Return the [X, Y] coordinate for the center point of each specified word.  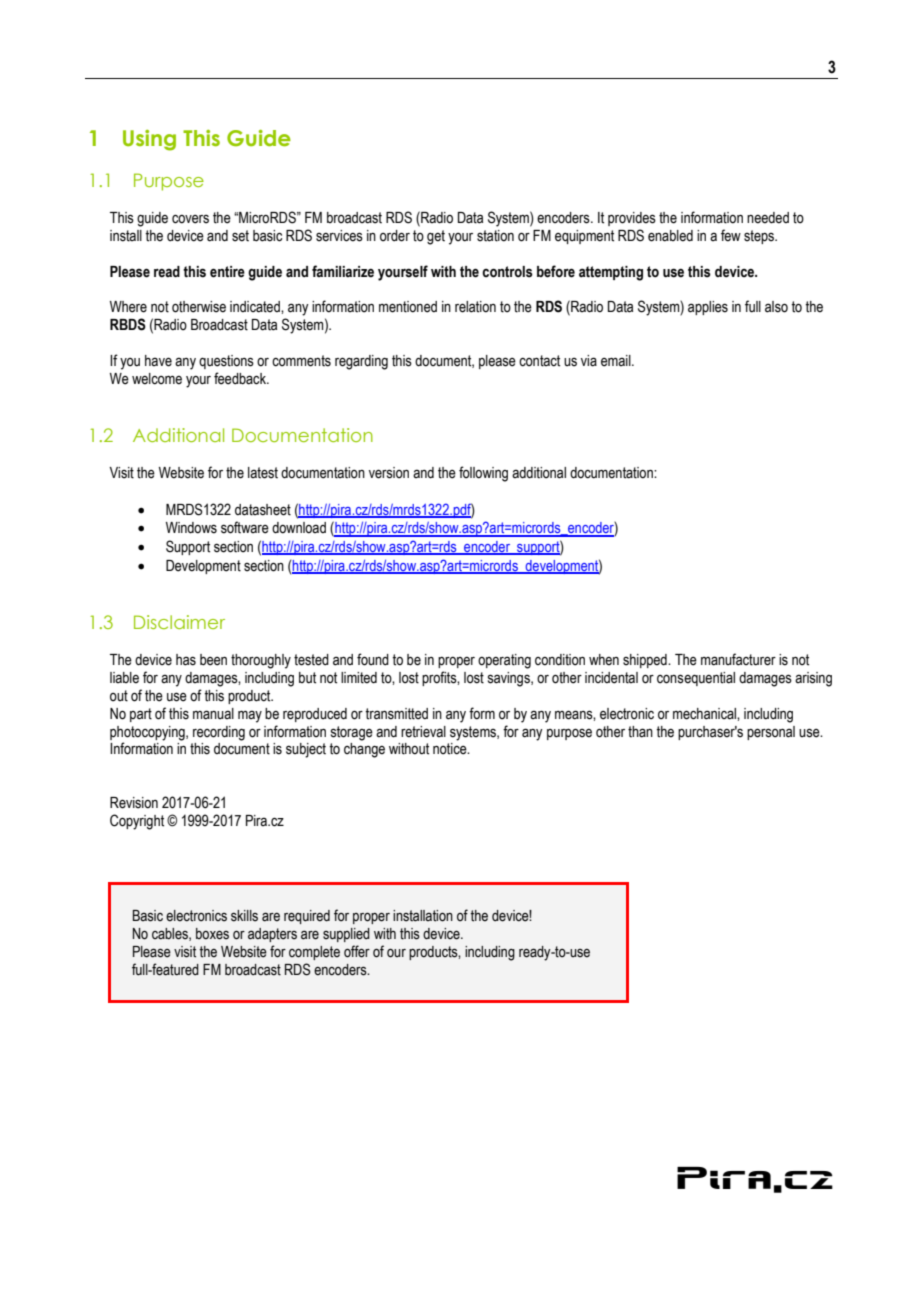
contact [539, 361]
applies [708, 308]
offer [357, 951]
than [640, 732]
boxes [212, 934]
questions [226, 362]
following [483, 474]
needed [768, 218]
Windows [191, 528]
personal [771, 733]
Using [149, 140]
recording [219, 733]
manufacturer [738, 659]
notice [451, 749]
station [495, 236]
